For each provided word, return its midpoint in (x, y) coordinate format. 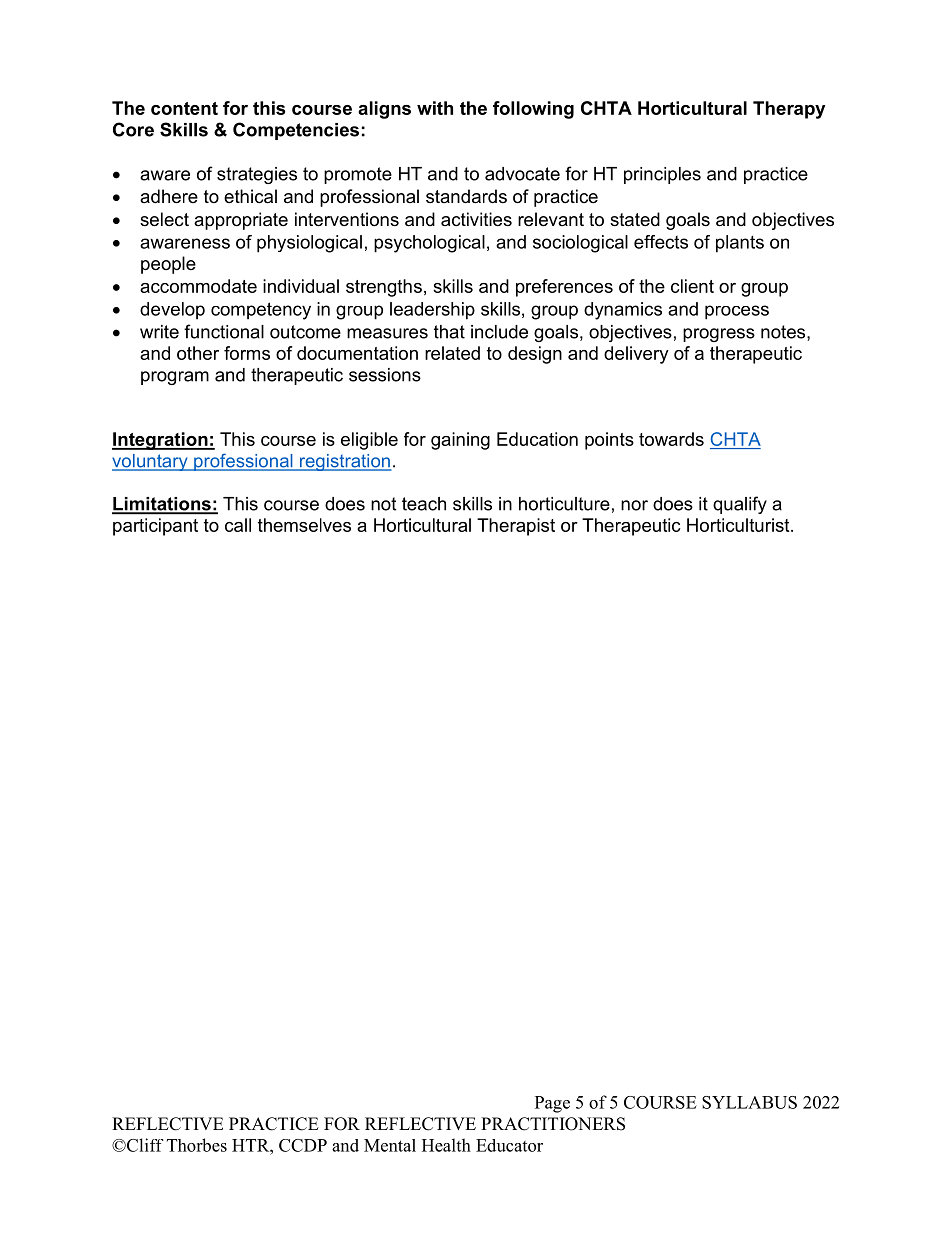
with (435, 108)
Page (552, 1104)
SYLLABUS (749, 1102)
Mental (390, 1145)
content (184, 108)
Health (446, 1145)
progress (719, 335)
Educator (509, 1145)
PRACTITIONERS (553, 1124)
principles (662, 175)
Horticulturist (739, 525)
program (175, 378)
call (238, 525)
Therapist (516, 527)
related (452, 353)
